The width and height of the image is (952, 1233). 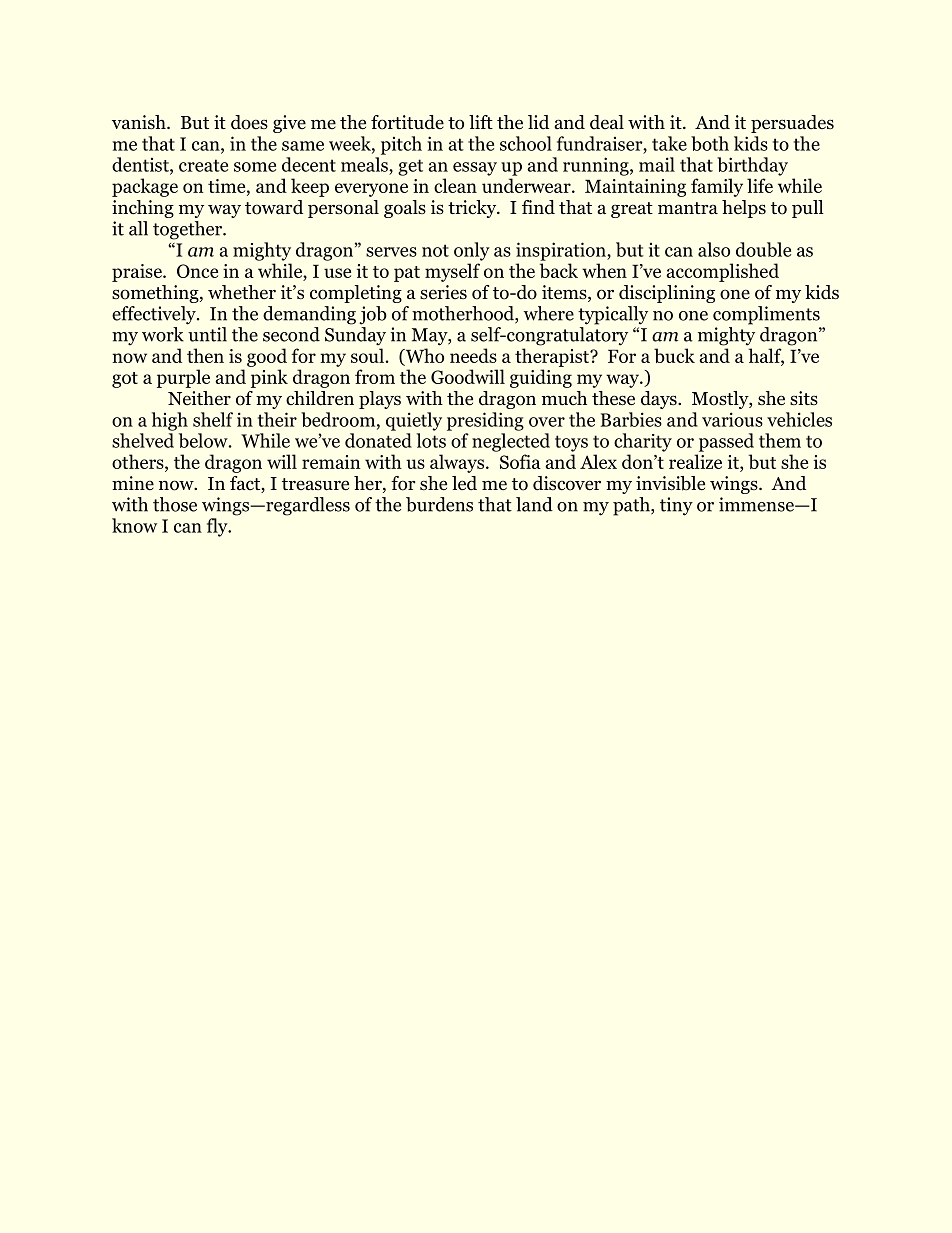 I want to click on only, so click(x=472, y=251).
